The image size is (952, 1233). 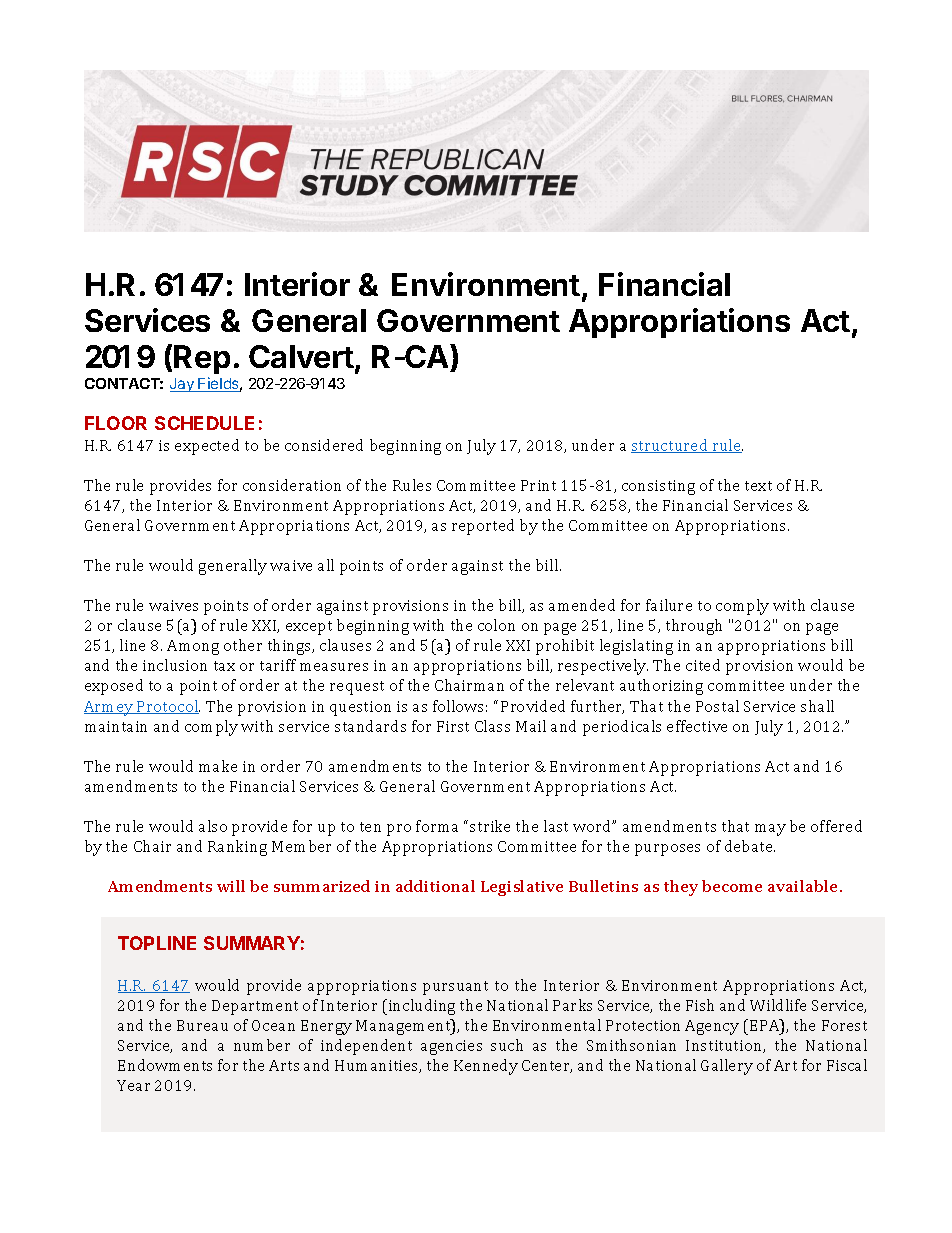 What do you see at coordinates (697, 726) in the page?
I see `effective` at bounding box center [697, 726].
